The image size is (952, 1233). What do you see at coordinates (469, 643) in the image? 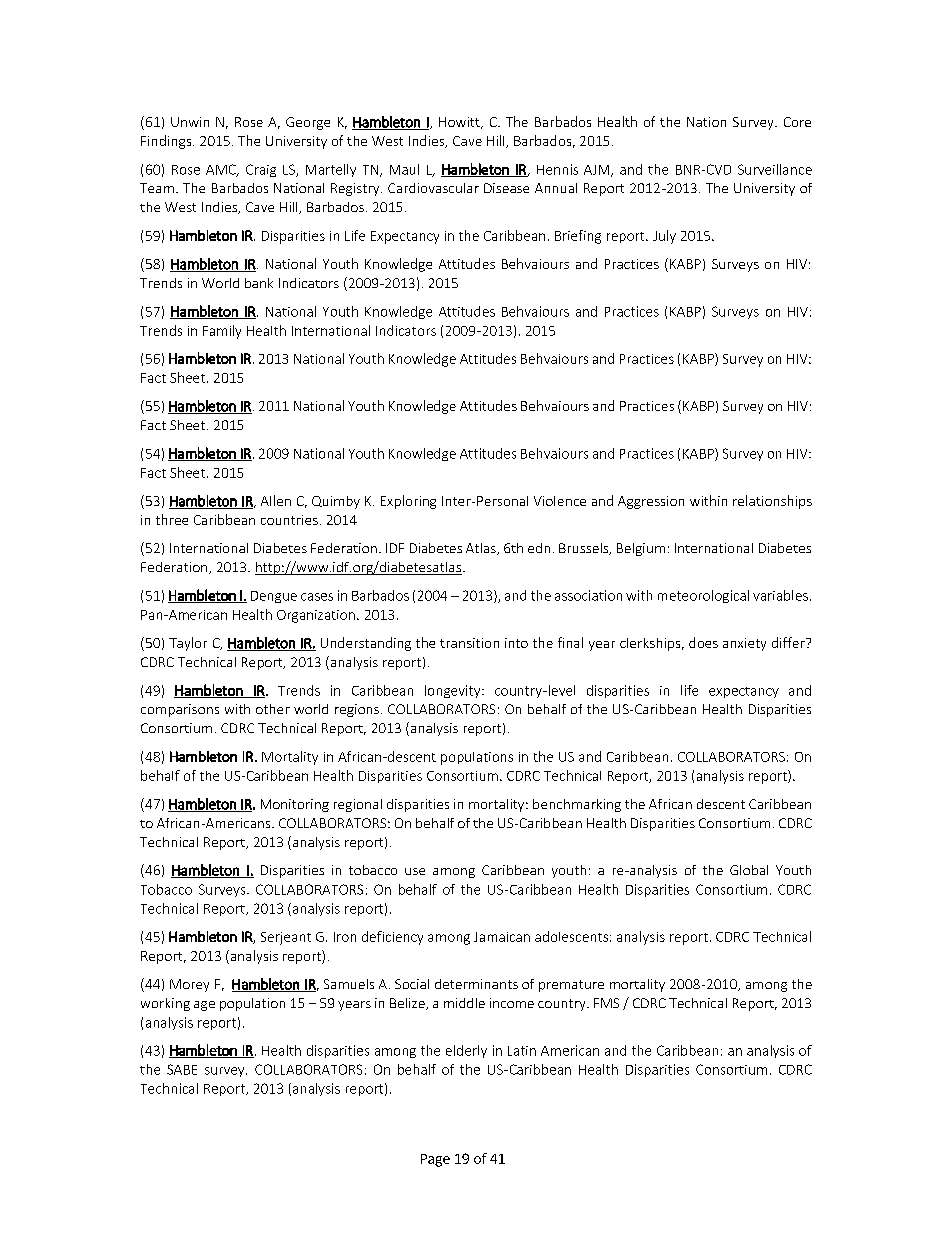
I see `transition` at bounding box center [469, 643].
